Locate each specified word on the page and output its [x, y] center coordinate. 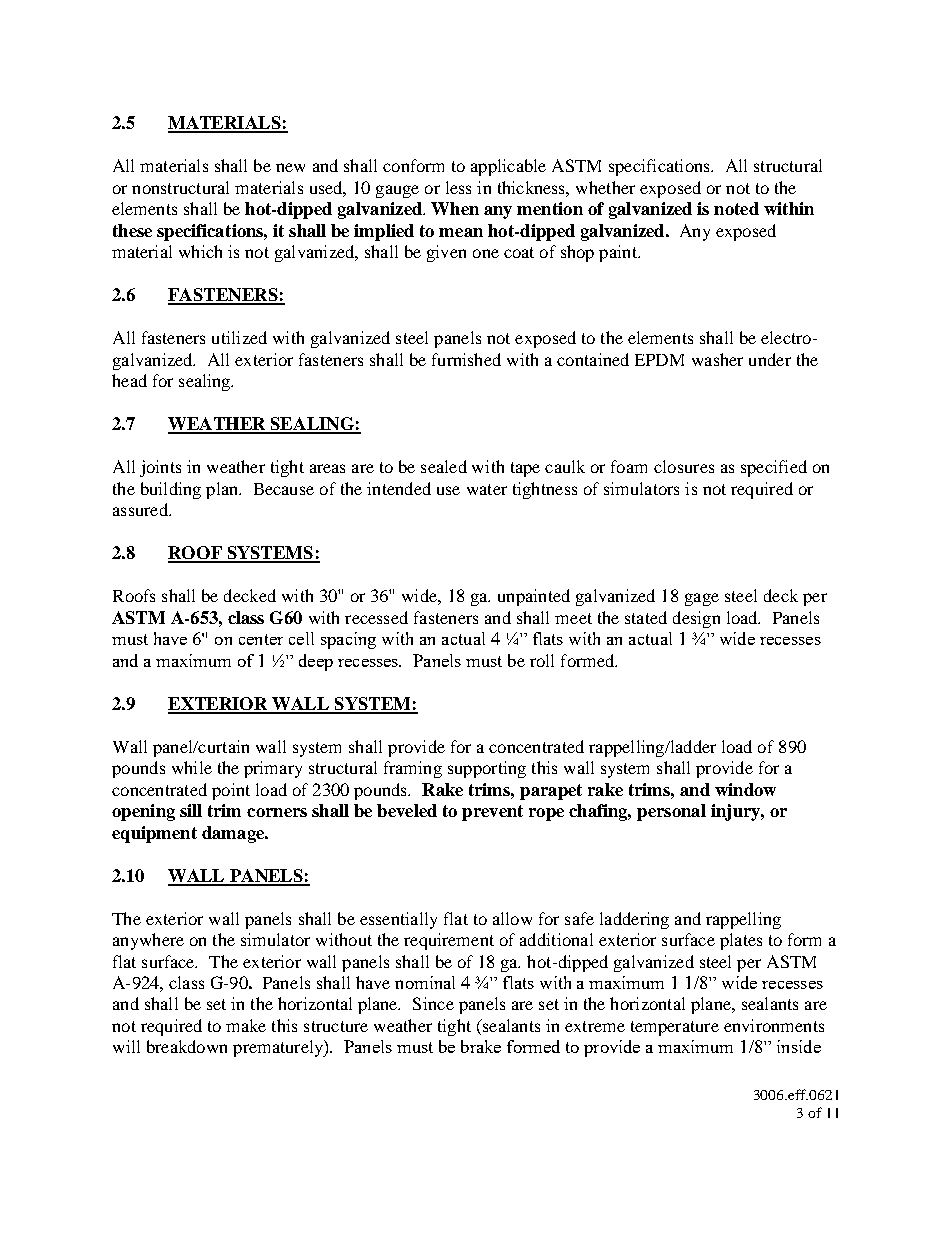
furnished [466, 359]
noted [736, 208]
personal [671, 812]
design [696, 619]
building [171, 490]
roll [542, 660]
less [458, 187]
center [261, 639]
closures [684, 466]
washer [717, 359]
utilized [239, 337]
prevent [492, 813]
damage [234, 834]
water [487, 489]
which [200, 251]
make [246, 1025]
